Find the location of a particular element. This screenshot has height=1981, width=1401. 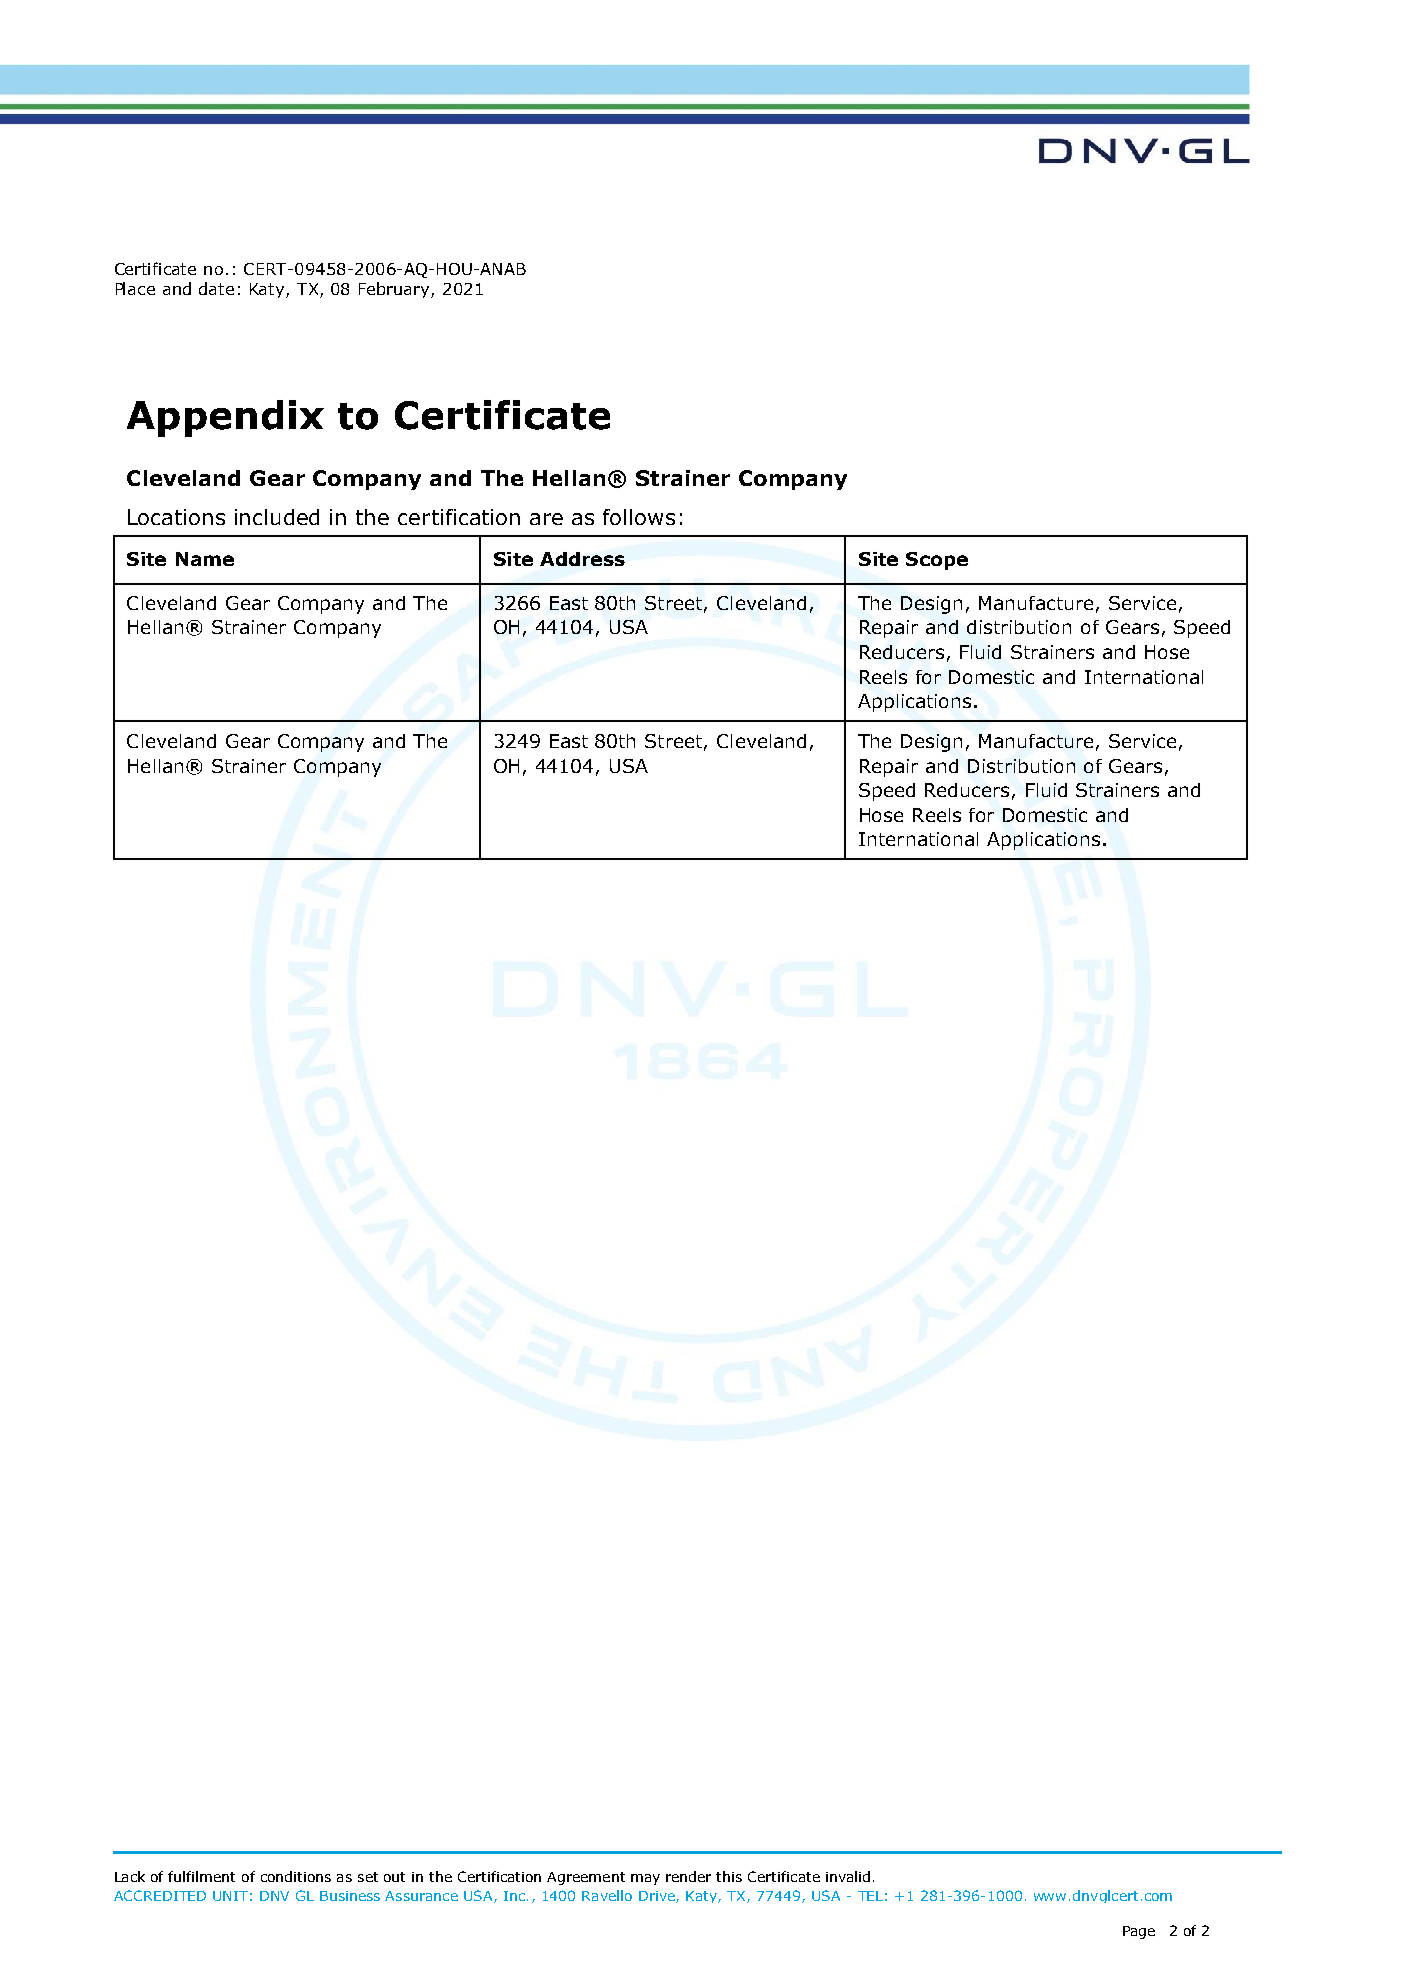

may is located at coordinates (645, 1879).
